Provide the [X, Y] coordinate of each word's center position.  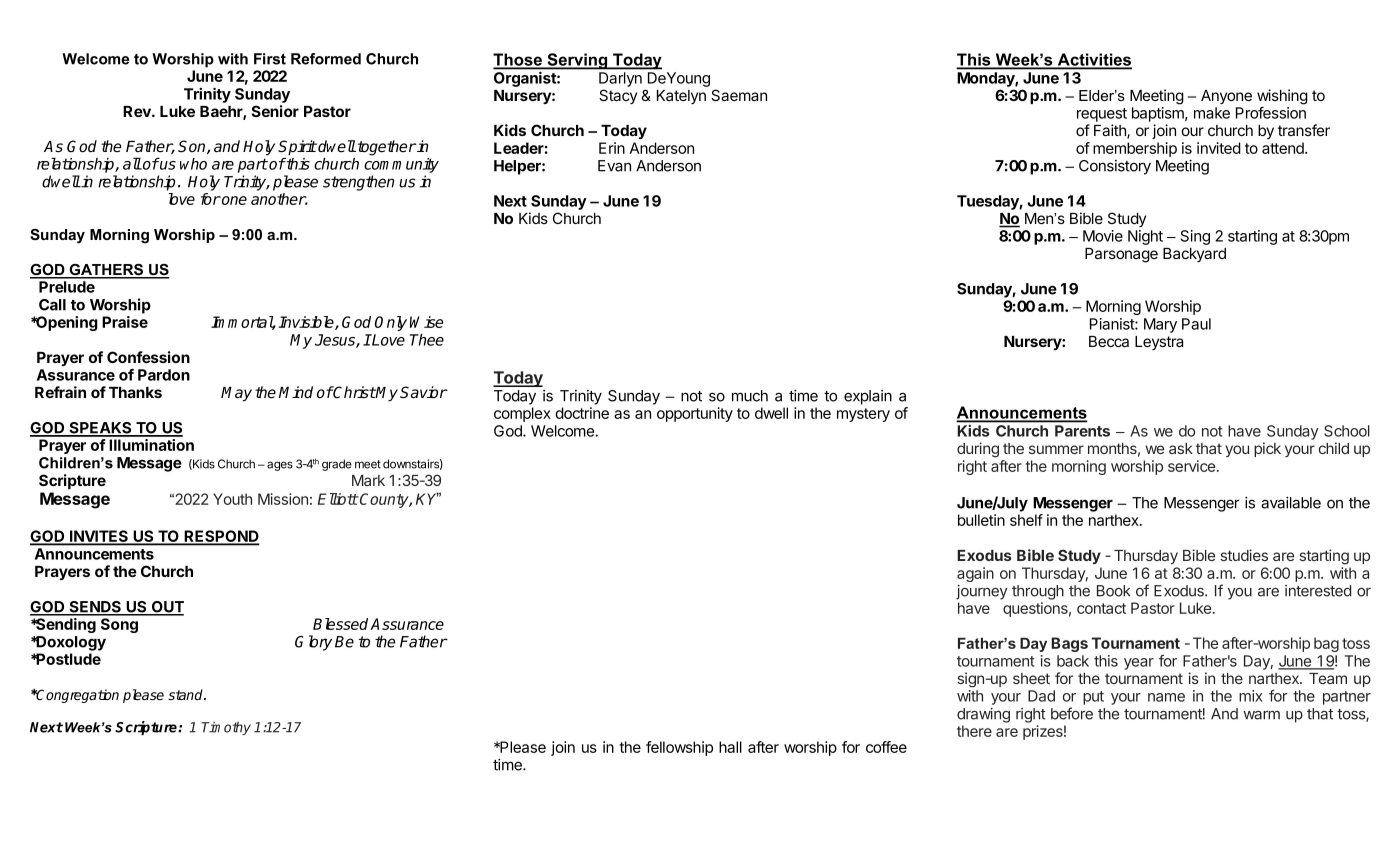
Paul [1196, 324]
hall [730, 747]
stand [187, 694]
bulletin [981, 520]
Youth [232, 499]
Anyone [1226, 97]
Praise [125, 322]
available [1291, 502]
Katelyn [681, 97]
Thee [427, 340]
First [270, 59]
